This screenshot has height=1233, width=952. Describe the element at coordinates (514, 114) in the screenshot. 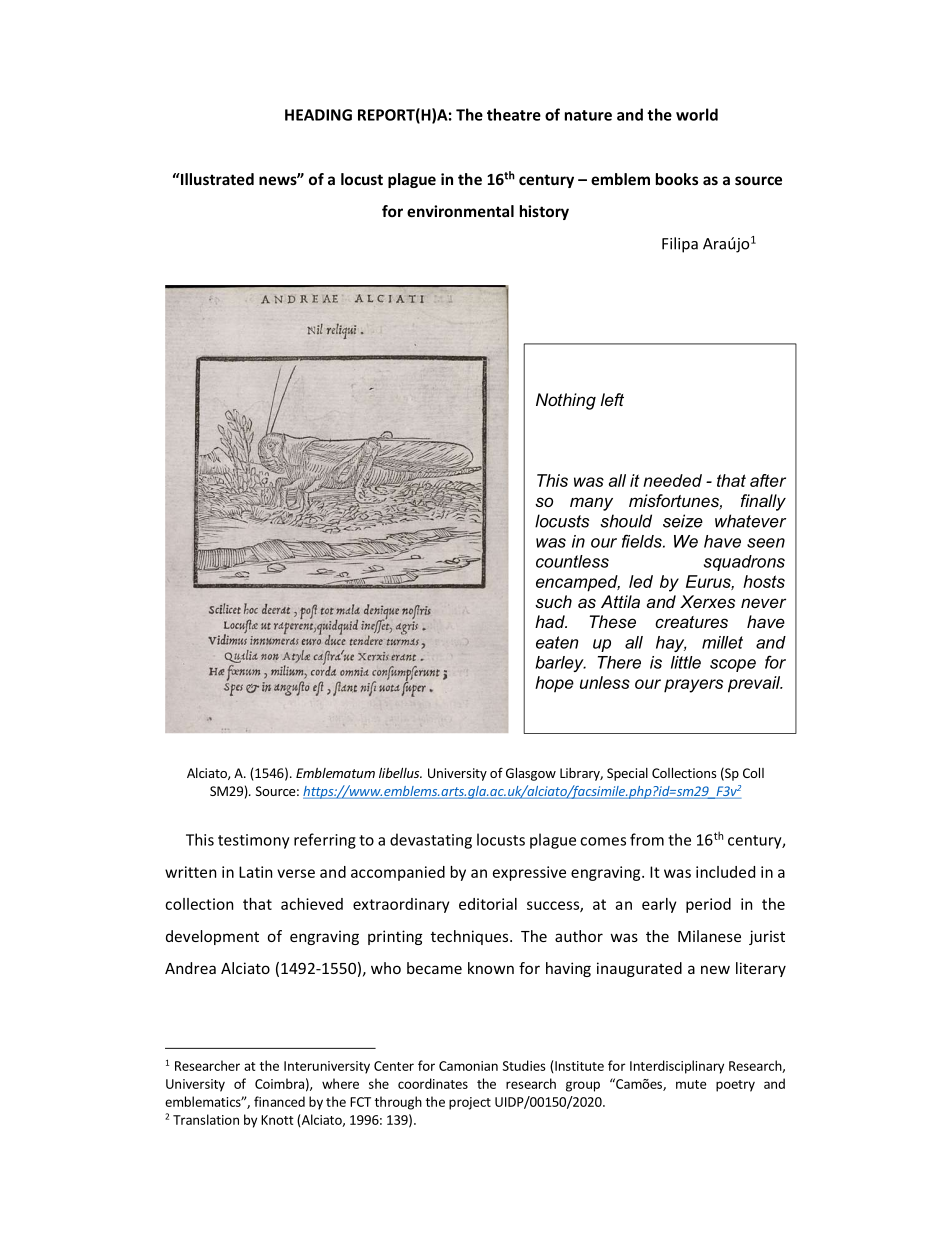

I see `theatre` at that location.
